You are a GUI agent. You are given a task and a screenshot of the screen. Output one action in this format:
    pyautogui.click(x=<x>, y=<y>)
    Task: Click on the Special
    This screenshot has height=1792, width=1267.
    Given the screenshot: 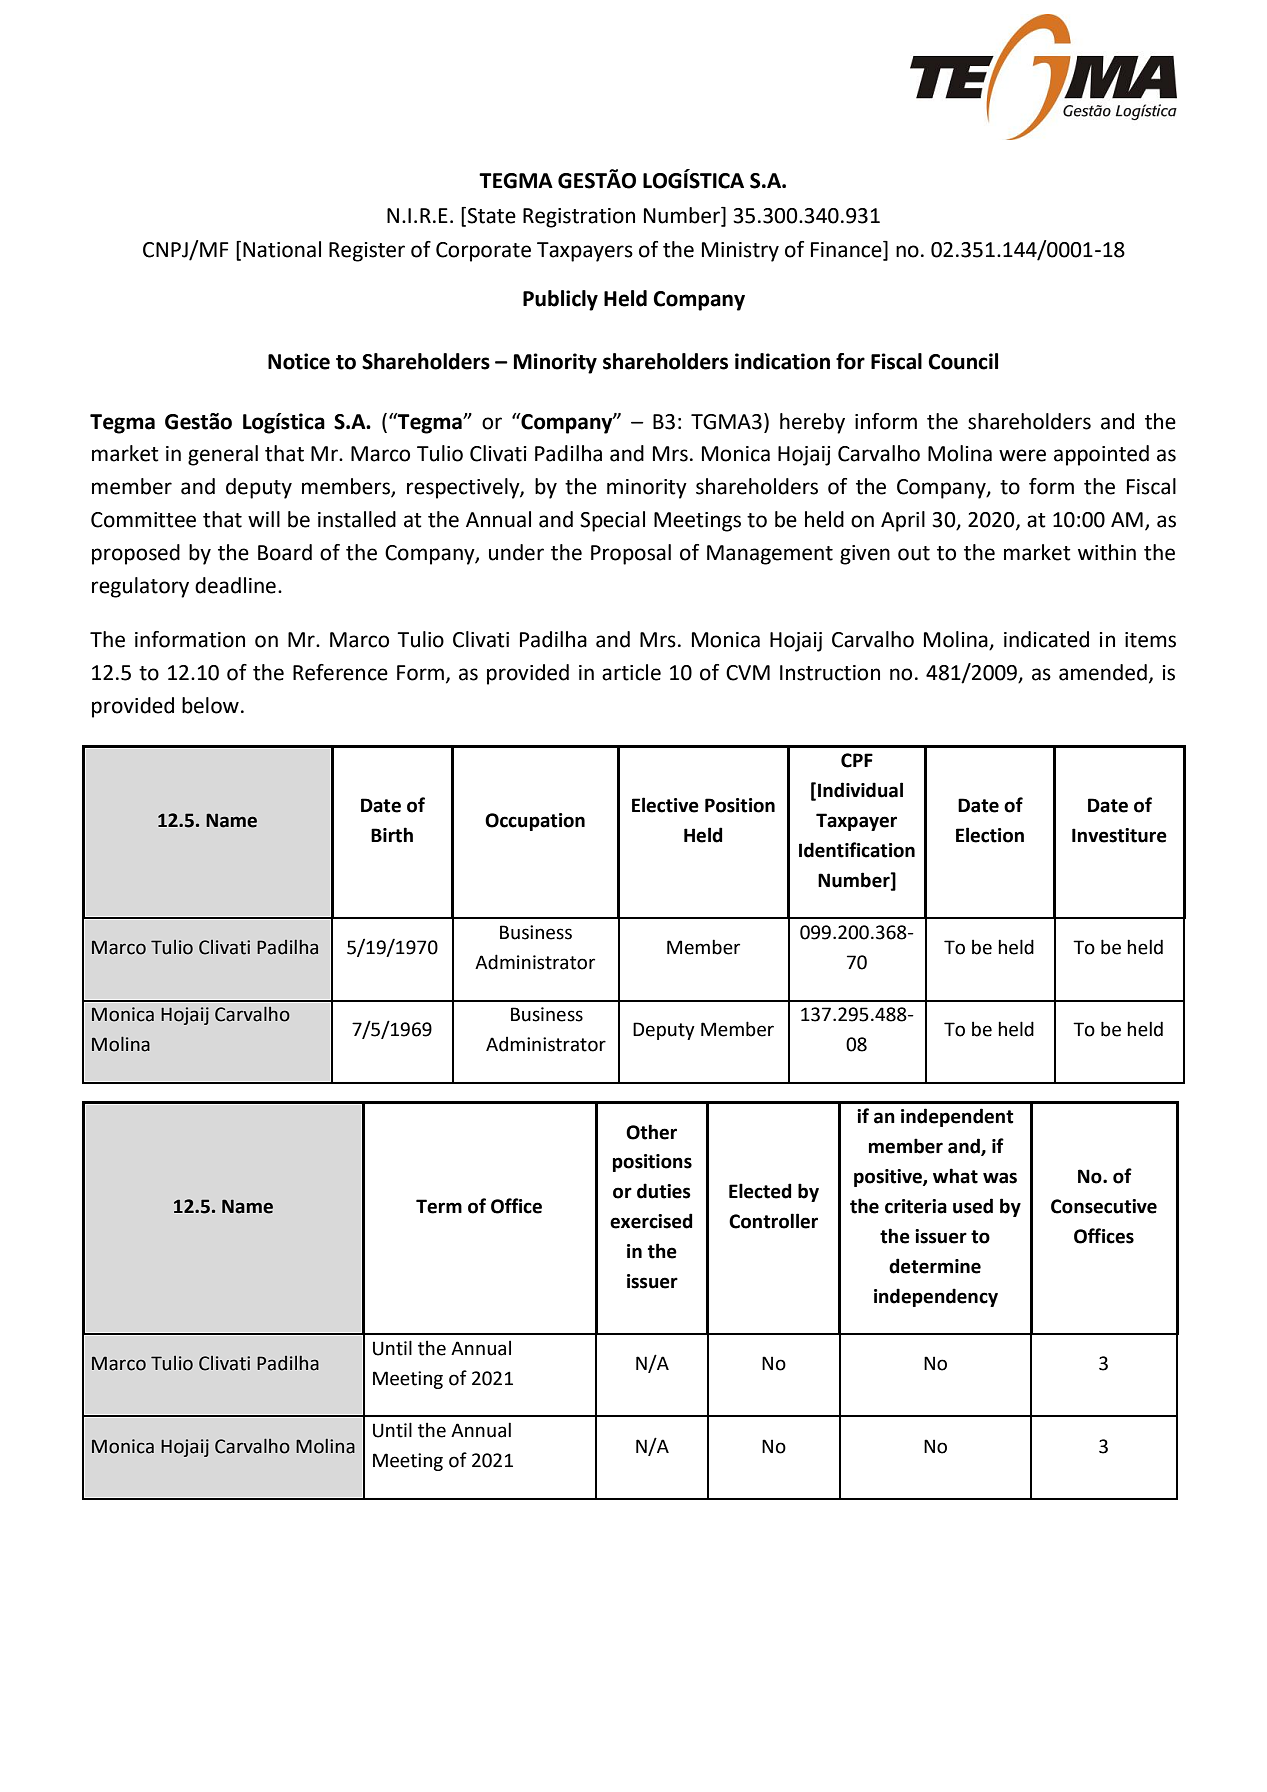 What is the action you would take?
    pyautogui.click(x=612, y=521)
